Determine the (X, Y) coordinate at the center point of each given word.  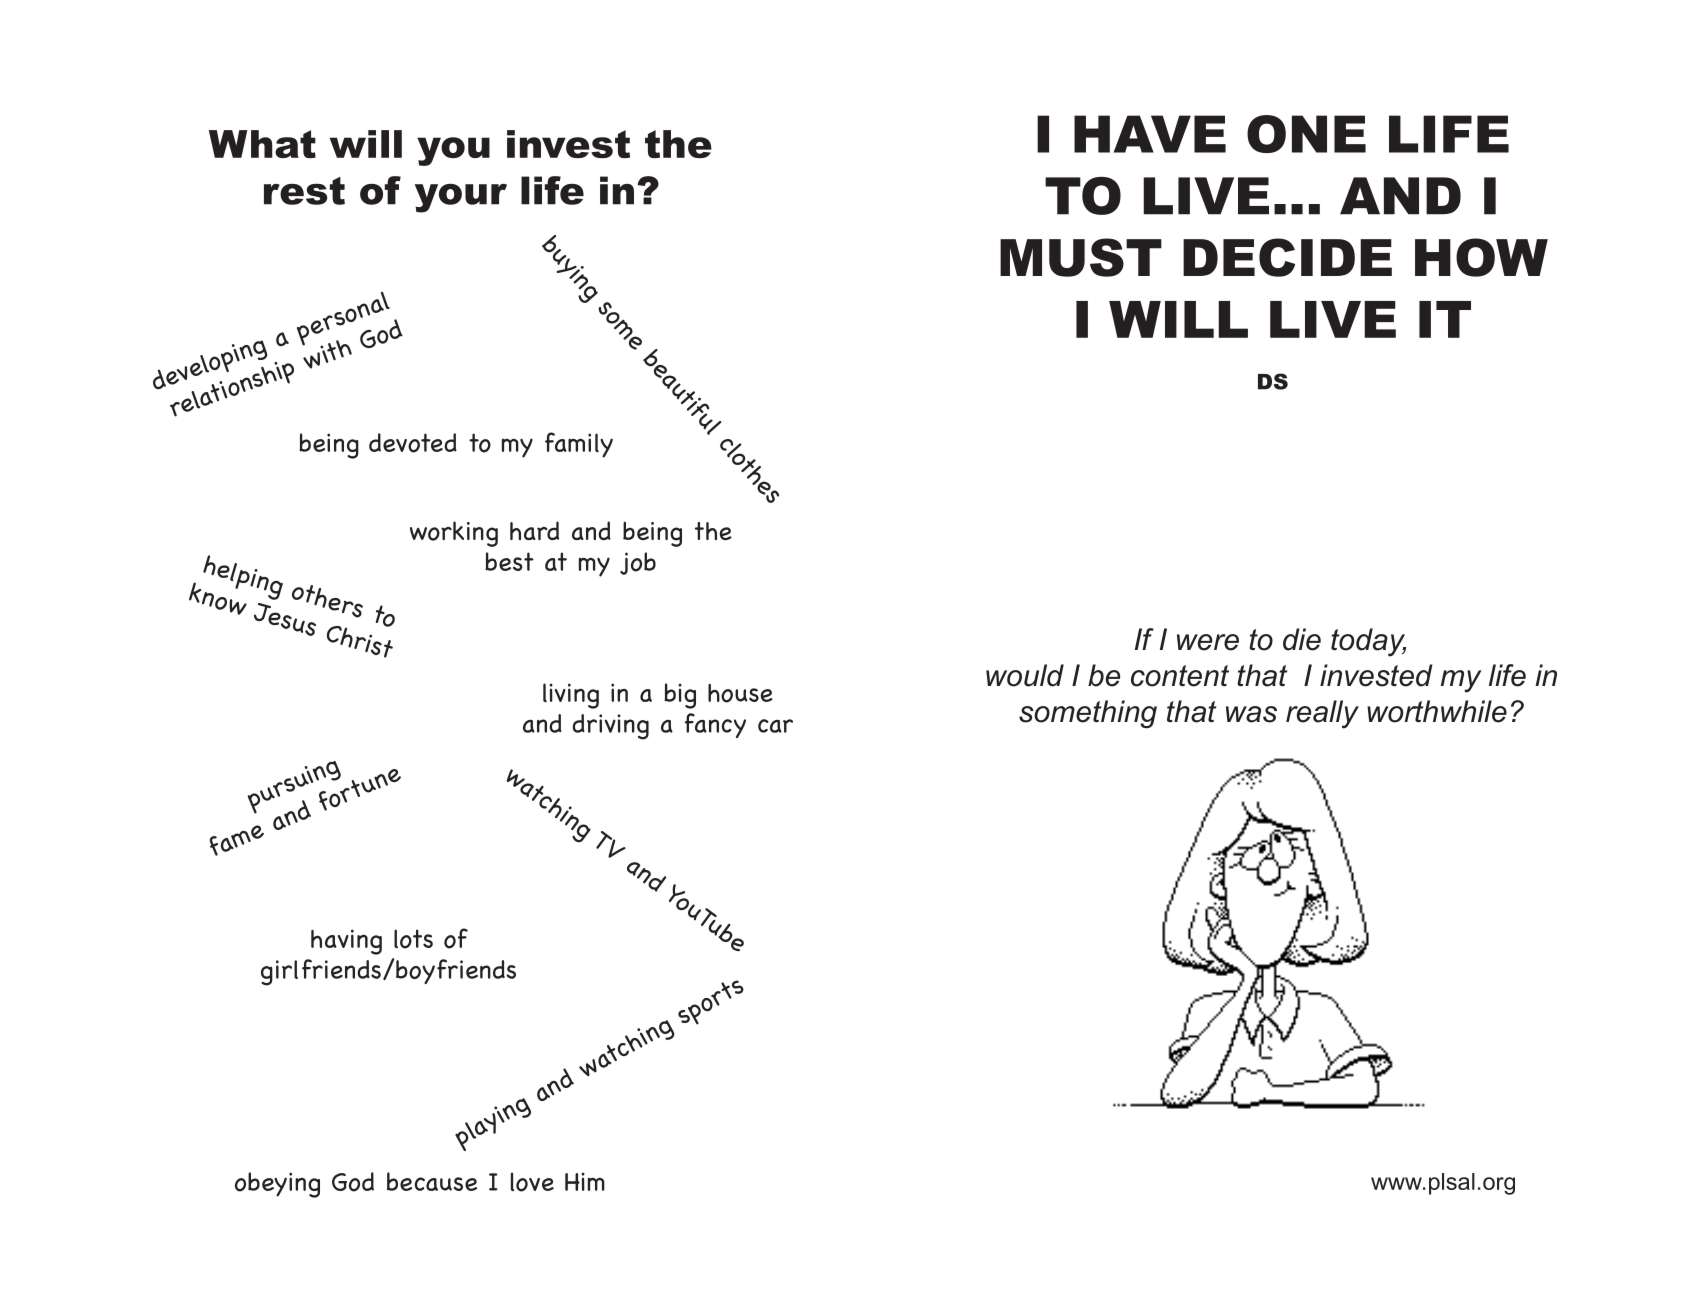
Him (585, 1181)
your (461, 198)
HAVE (1150, 134)
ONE (1306, 134)
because (432, 1181)
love (532, 1182)
